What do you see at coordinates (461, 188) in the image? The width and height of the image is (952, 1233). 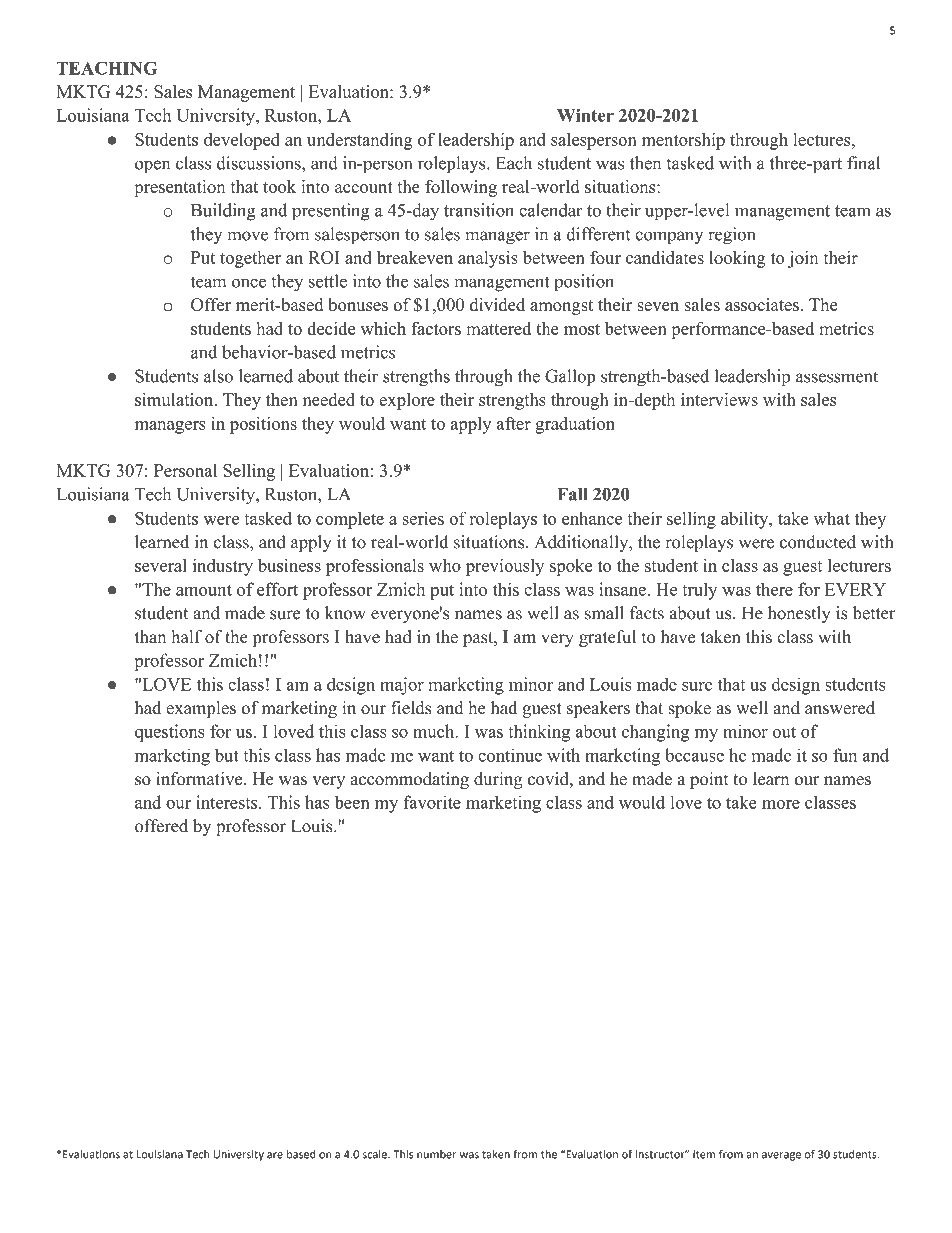 I see `following` at bounding box center [461, 188].
